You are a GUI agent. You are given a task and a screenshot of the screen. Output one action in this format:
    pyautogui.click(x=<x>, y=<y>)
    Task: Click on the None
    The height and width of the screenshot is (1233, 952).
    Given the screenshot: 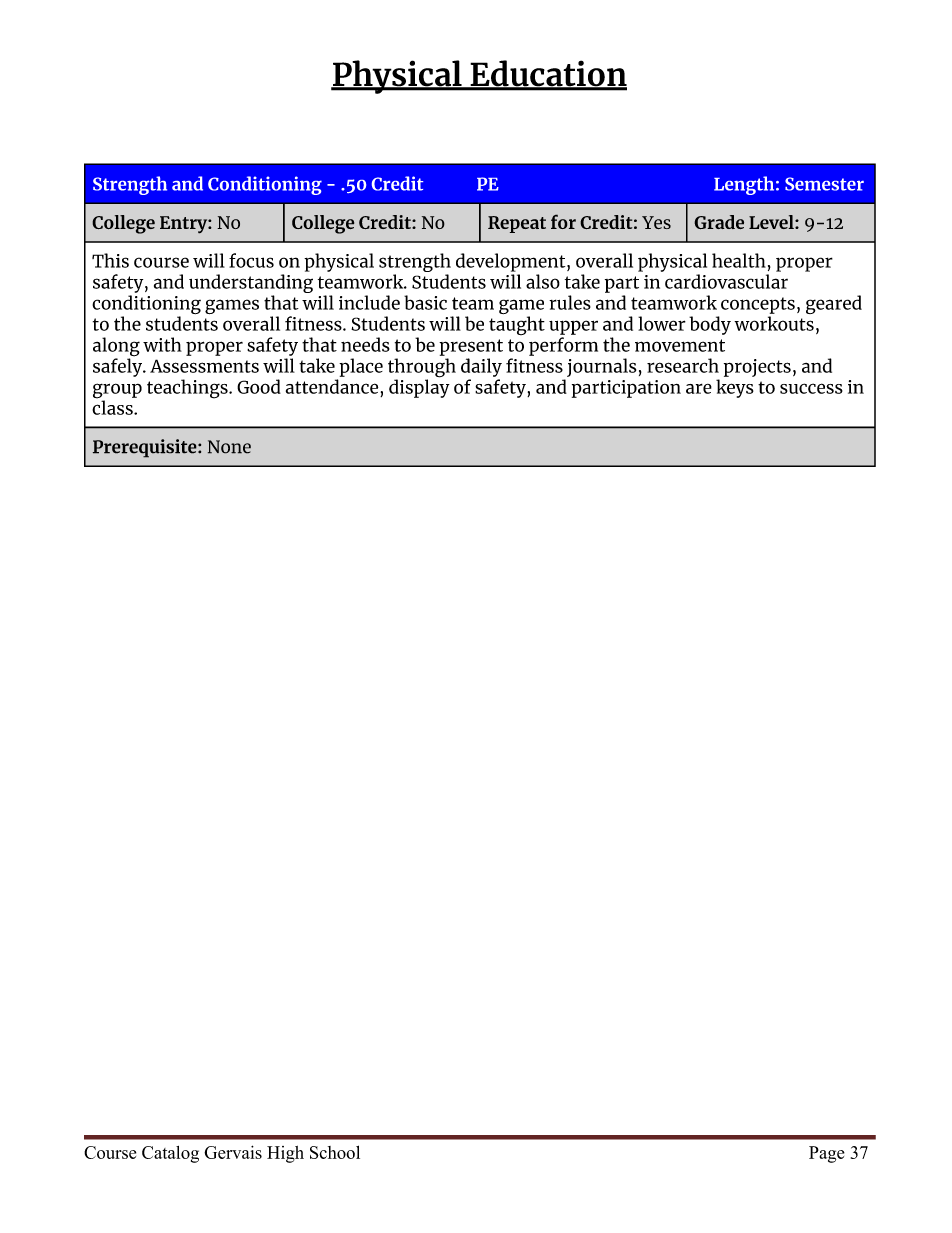 What is the action you would take?
    pyautogui.click(x=229, y=447)
